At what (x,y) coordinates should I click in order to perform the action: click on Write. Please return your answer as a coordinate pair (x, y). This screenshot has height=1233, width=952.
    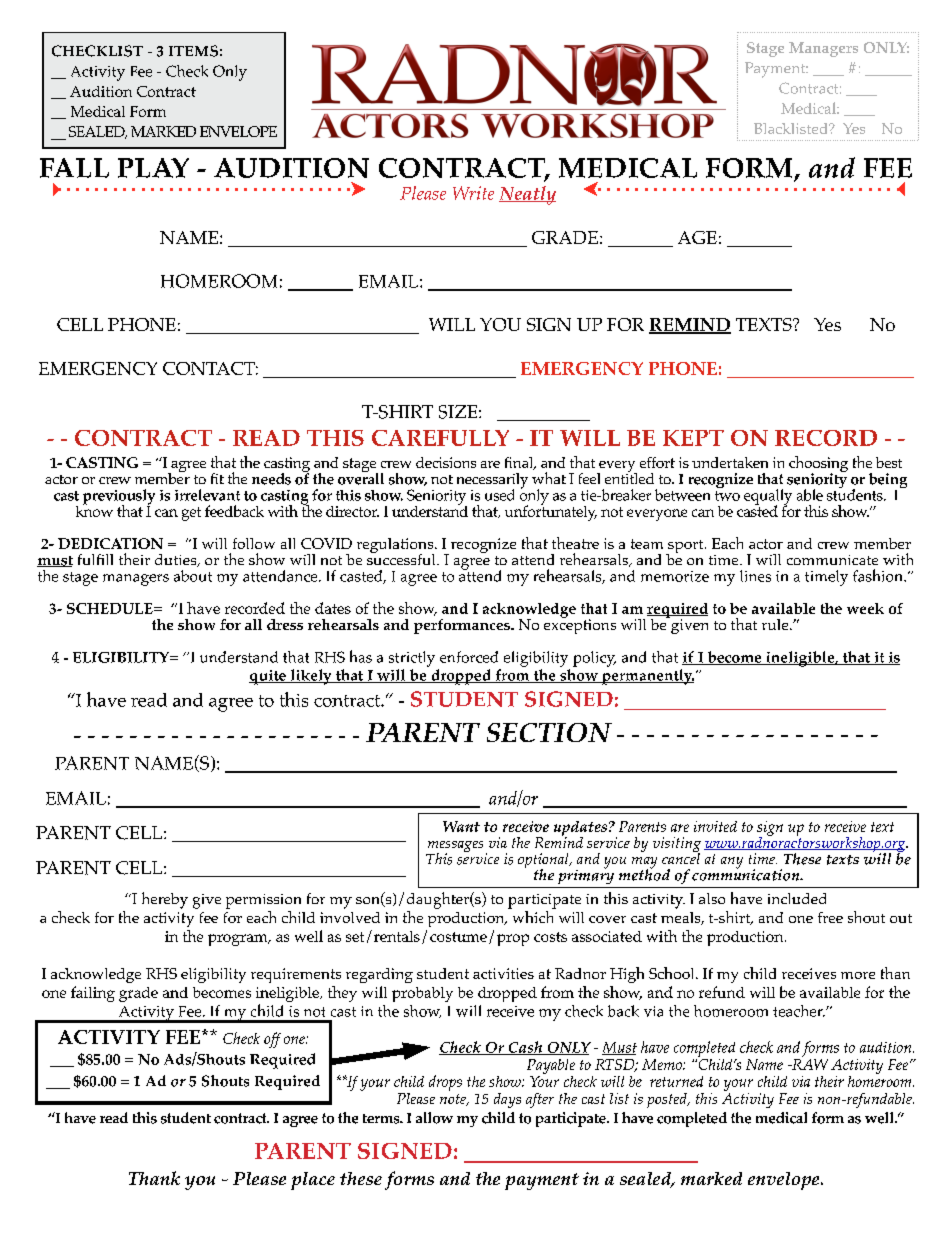
    Looking at the image, I should click on (473, 193).
